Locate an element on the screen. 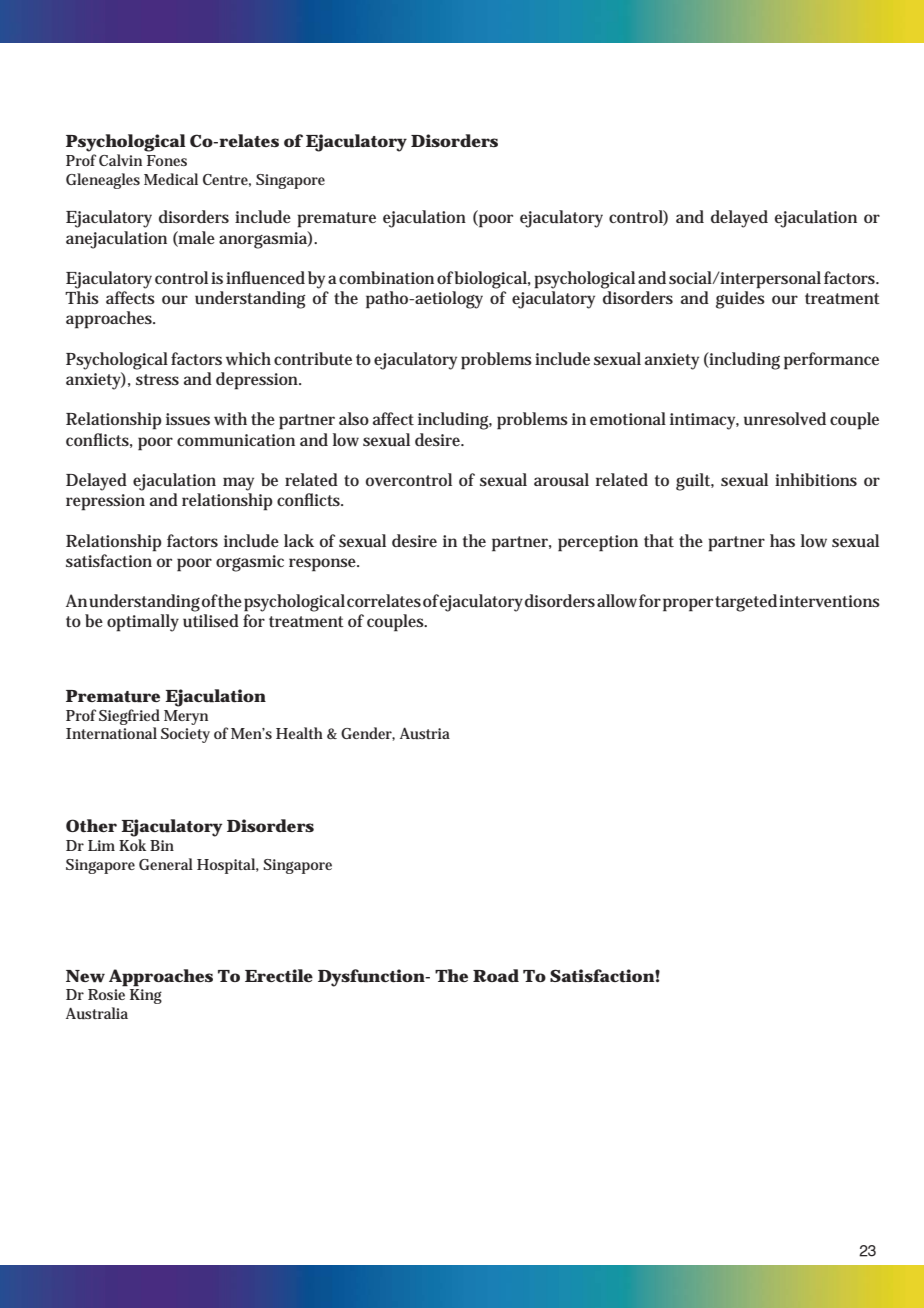 This screenshot has height=1308, width=924. intimacy is located at coordinates (704, 421).
